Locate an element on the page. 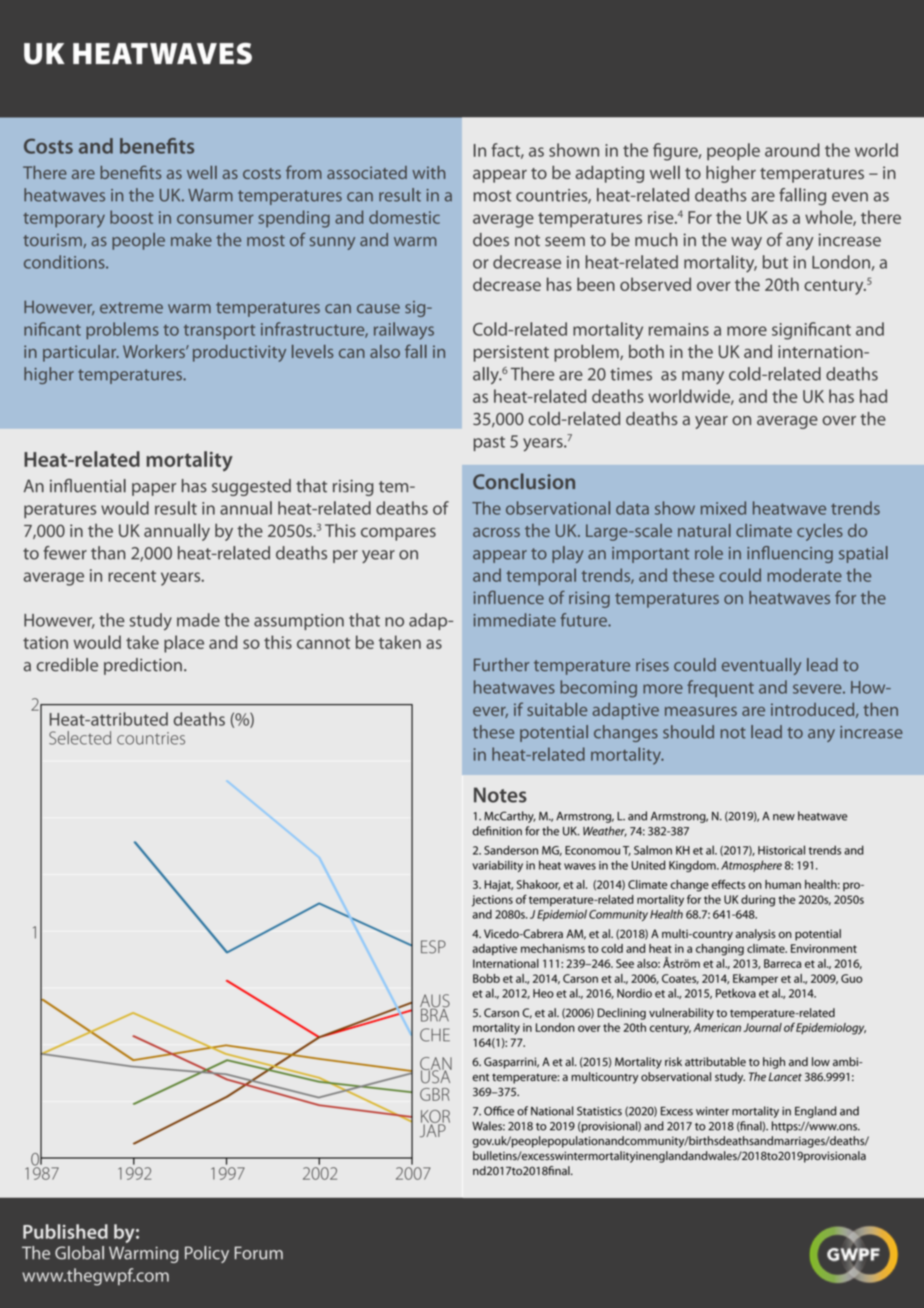 The height and width of the page is (1308, 924). with is located at coordinates (428, 172).
